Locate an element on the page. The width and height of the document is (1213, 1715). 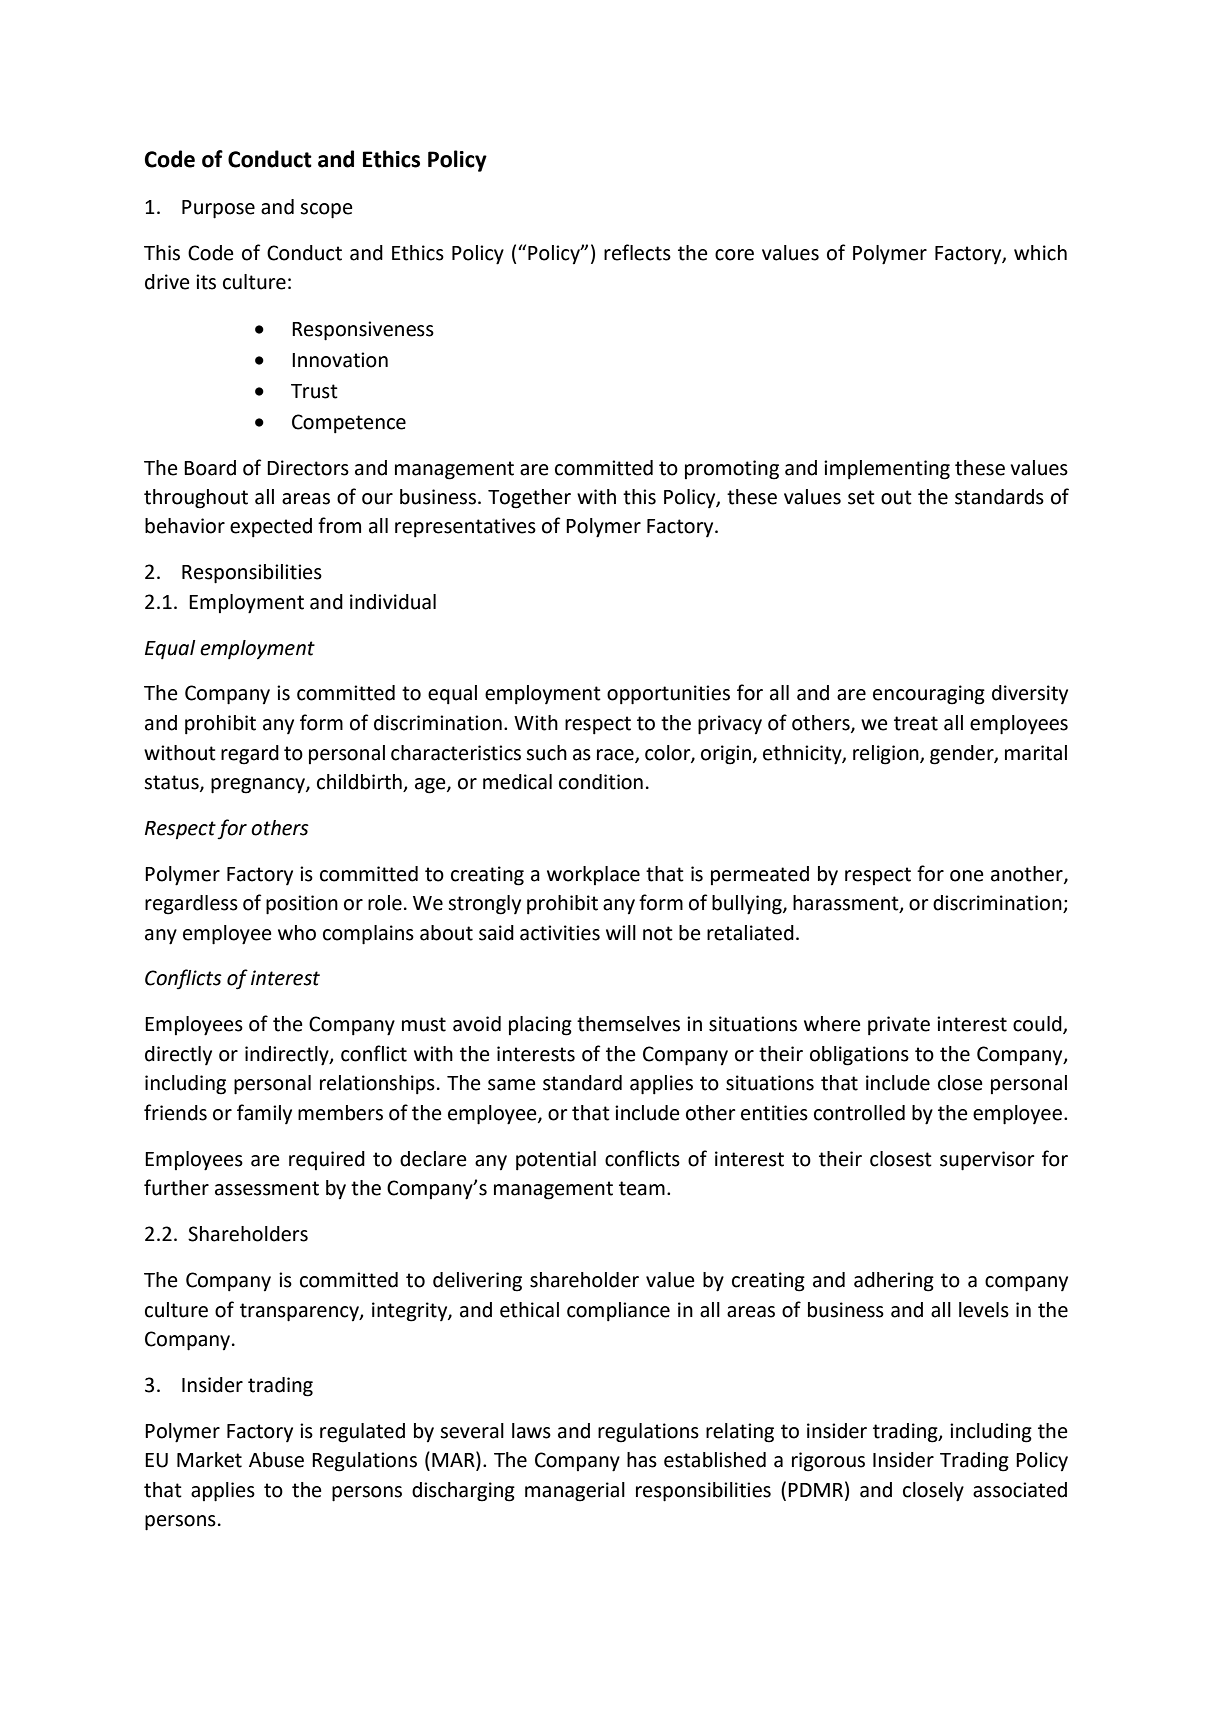
encouraging is located at coordinates (929, 695).
